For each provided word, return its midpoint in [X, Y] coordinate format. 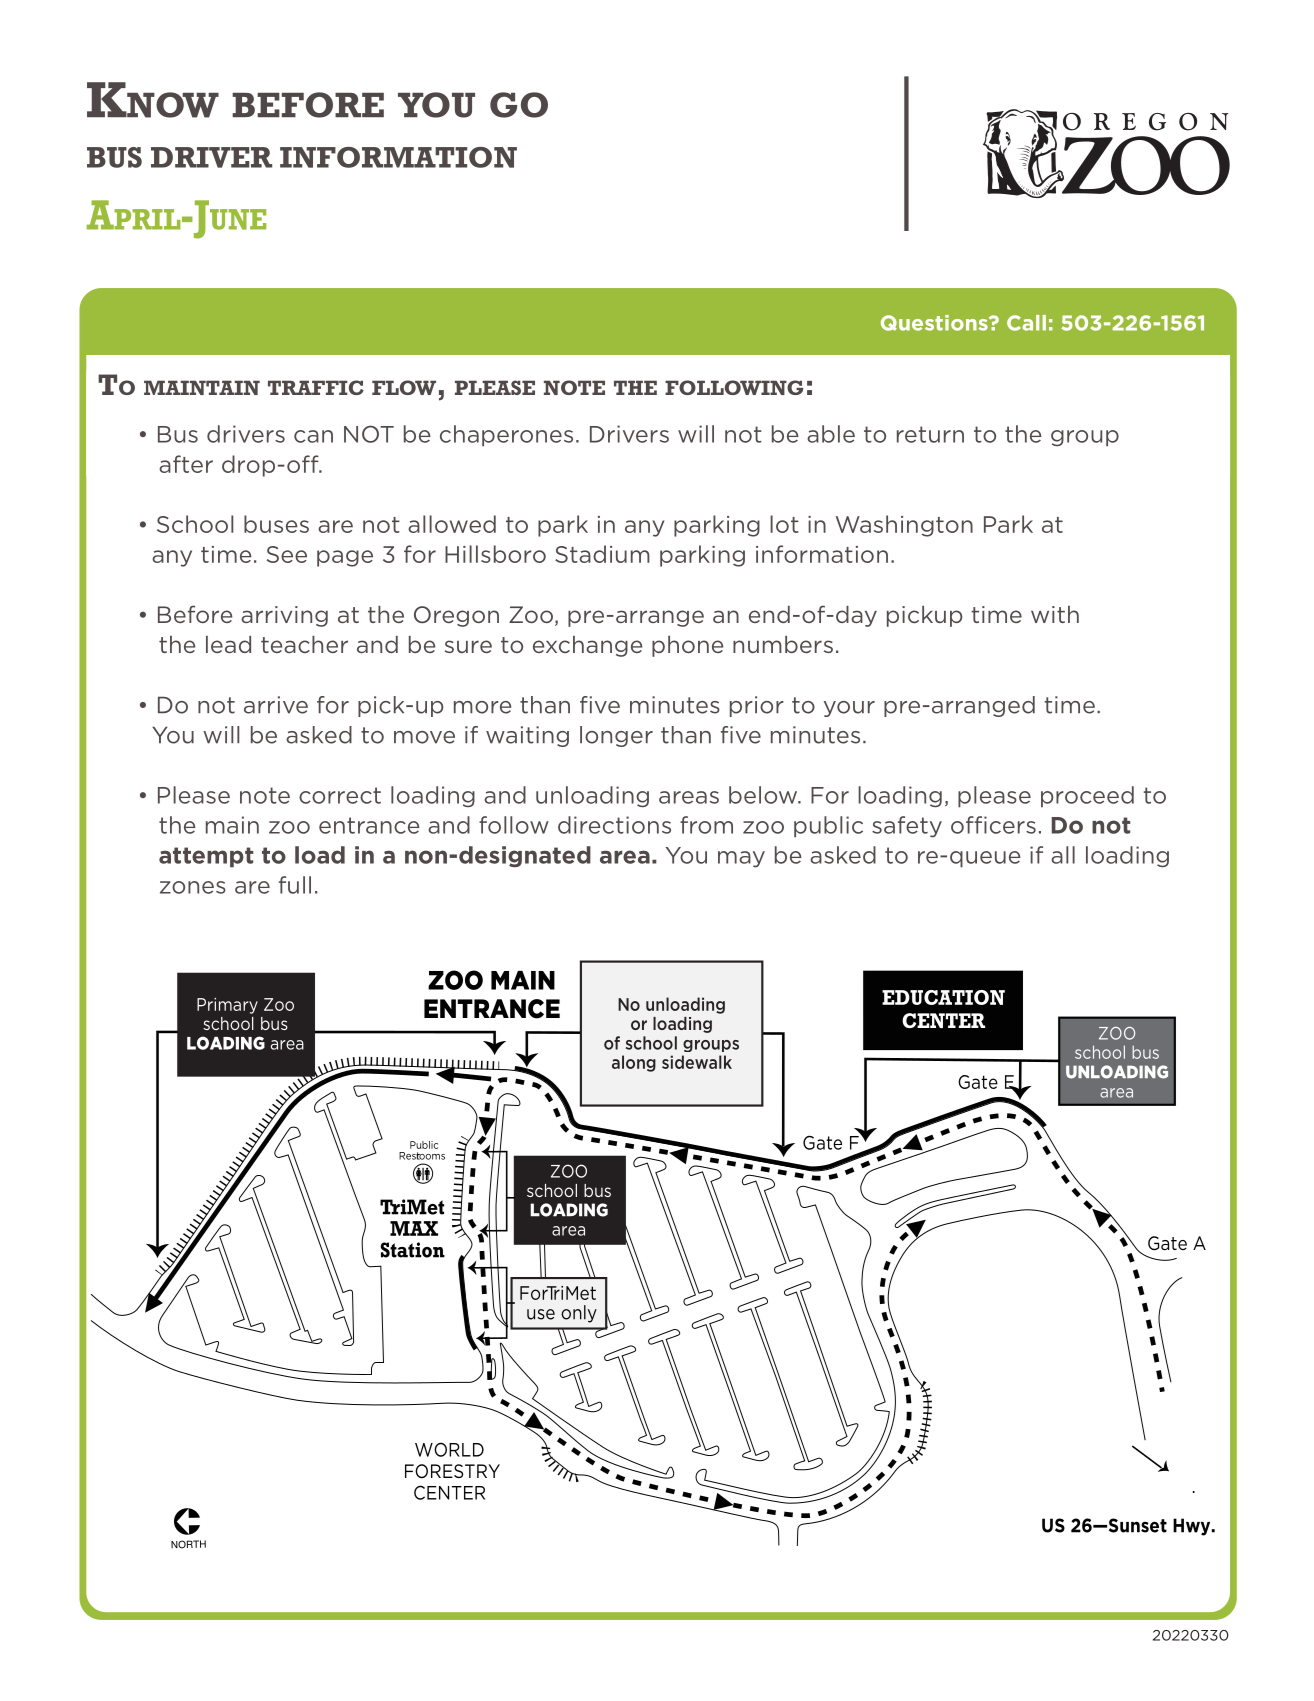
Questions [935, 323]
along [634, 1063]
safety [907, 827]
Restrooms [422, 1156]
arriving [284, 616]
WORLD [449, 1449]
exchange [587, 646]
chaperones [506, 436]
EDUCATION [943, 997]
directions [614, 825]
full [295, 885]
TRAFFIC [316, 387]
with [1055, 614]
